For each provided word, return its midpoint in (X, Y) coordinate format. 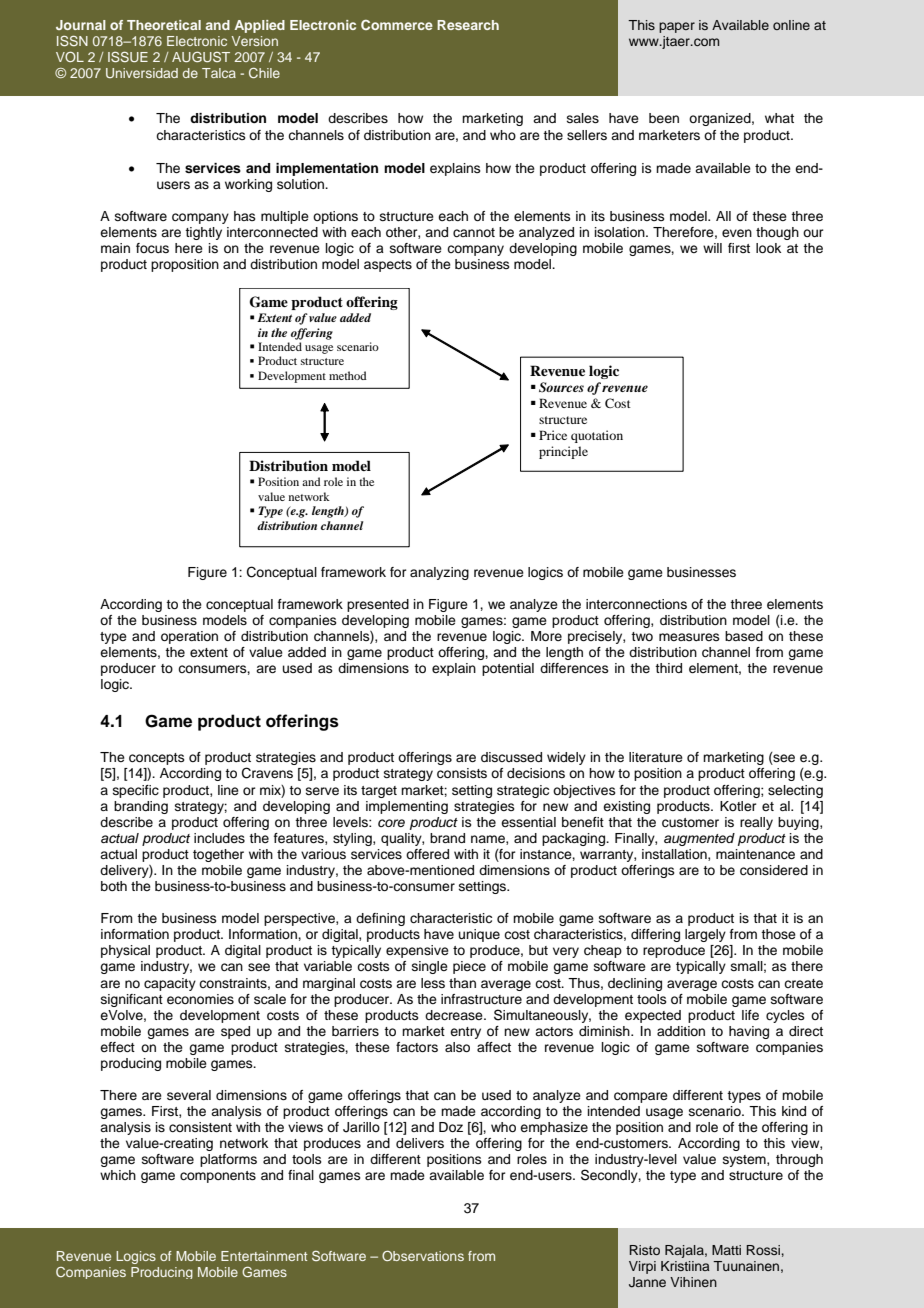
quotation (597, 436)
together (218, 855)
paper (677, 27)
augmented (699, 839)
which (118, 1175)
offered (427, 854)
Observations (423, 1256)
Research (468, 25)
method (348, 375)
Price (553, 435)
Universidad (142, 73)
